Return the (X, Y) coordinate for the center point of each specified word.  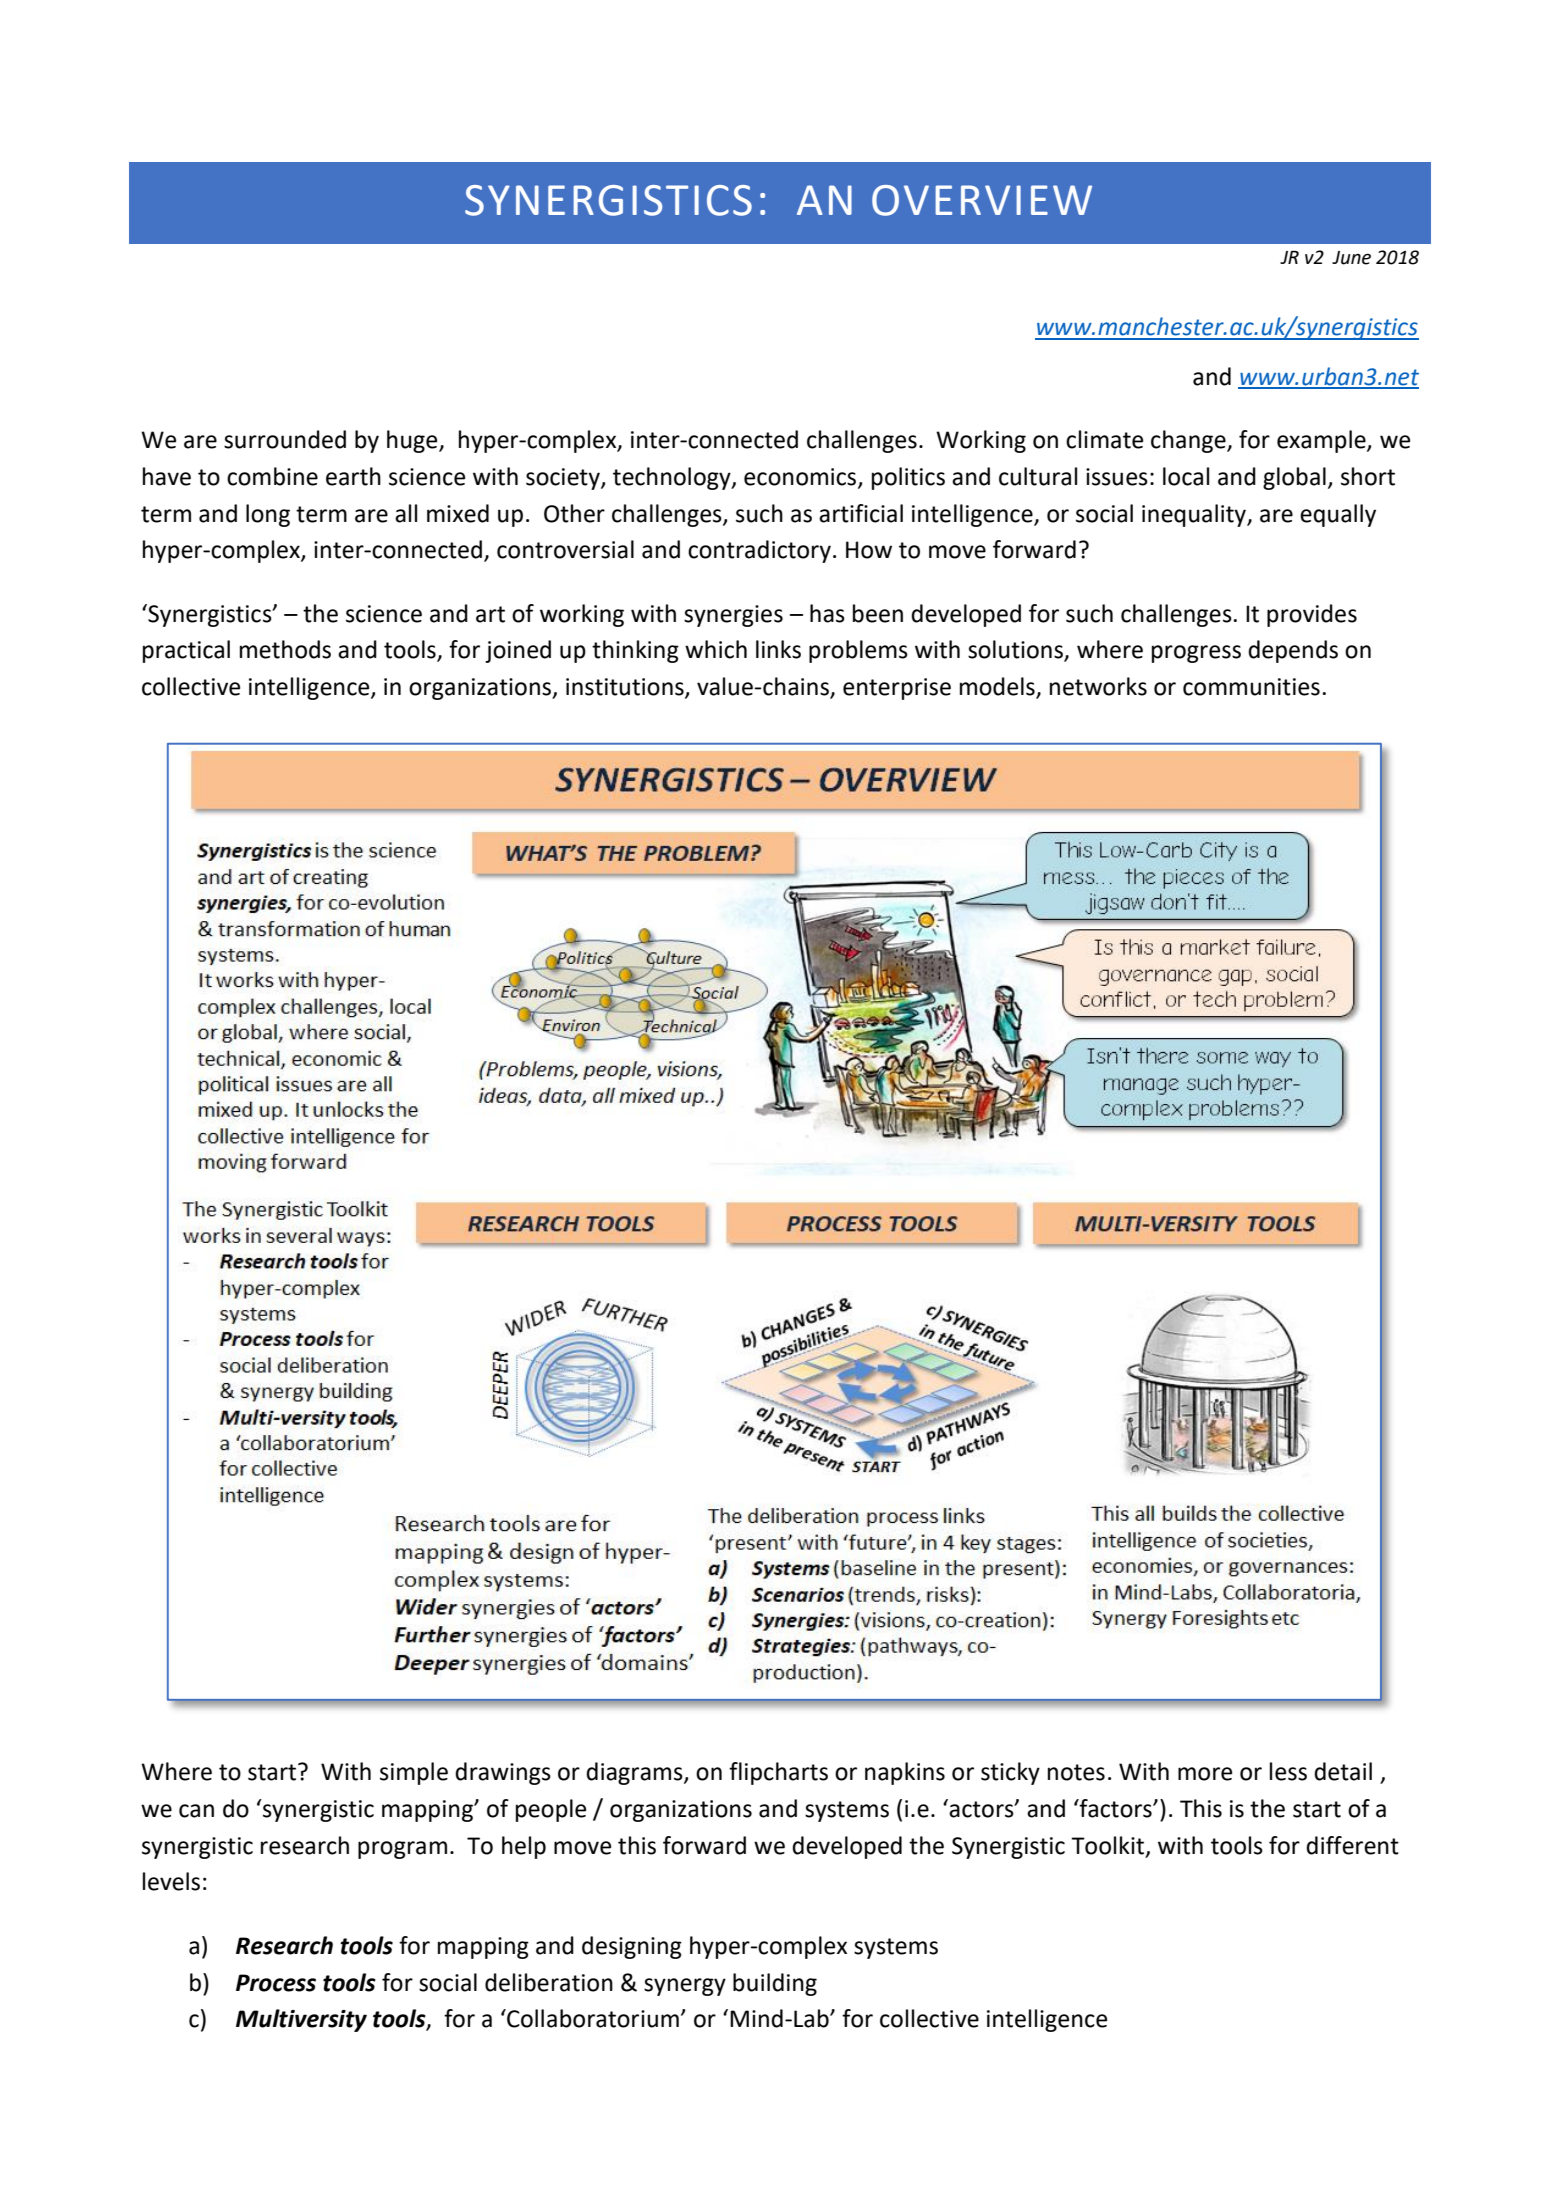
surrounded (285, 439)
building (775, 1984)
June (1351, 258)
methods (285, 649)
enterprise (897, 689)
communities (1251, 687)
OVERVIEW (982, 200)
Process (276, 1983)
